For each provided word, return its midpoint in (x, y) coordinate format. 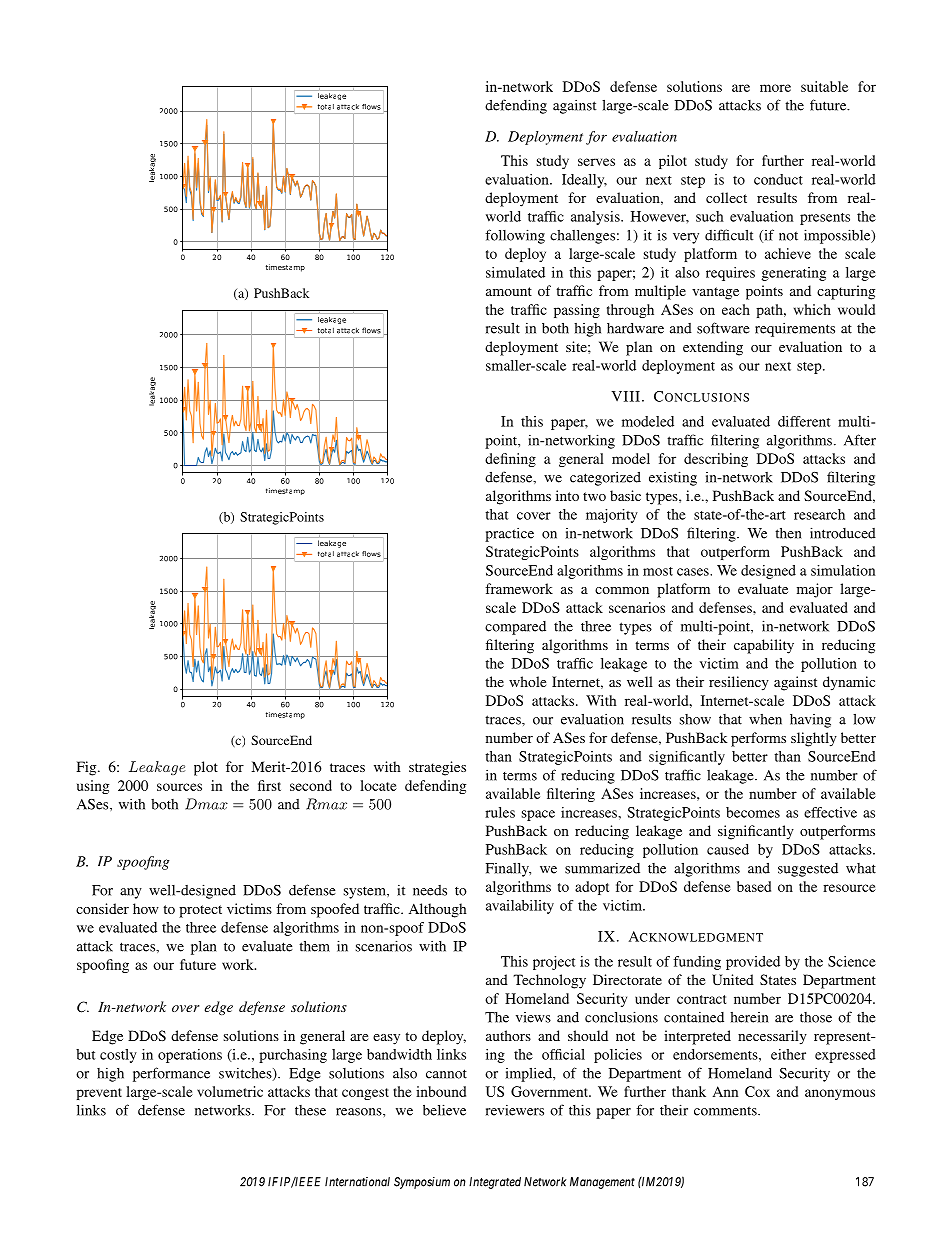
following (515, 236)
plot (206, 768)
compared (515, 628)
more (775, 88)
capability (764, 646)
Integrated (495, 1183)
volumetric (230, 1091)
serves (596, 162)
